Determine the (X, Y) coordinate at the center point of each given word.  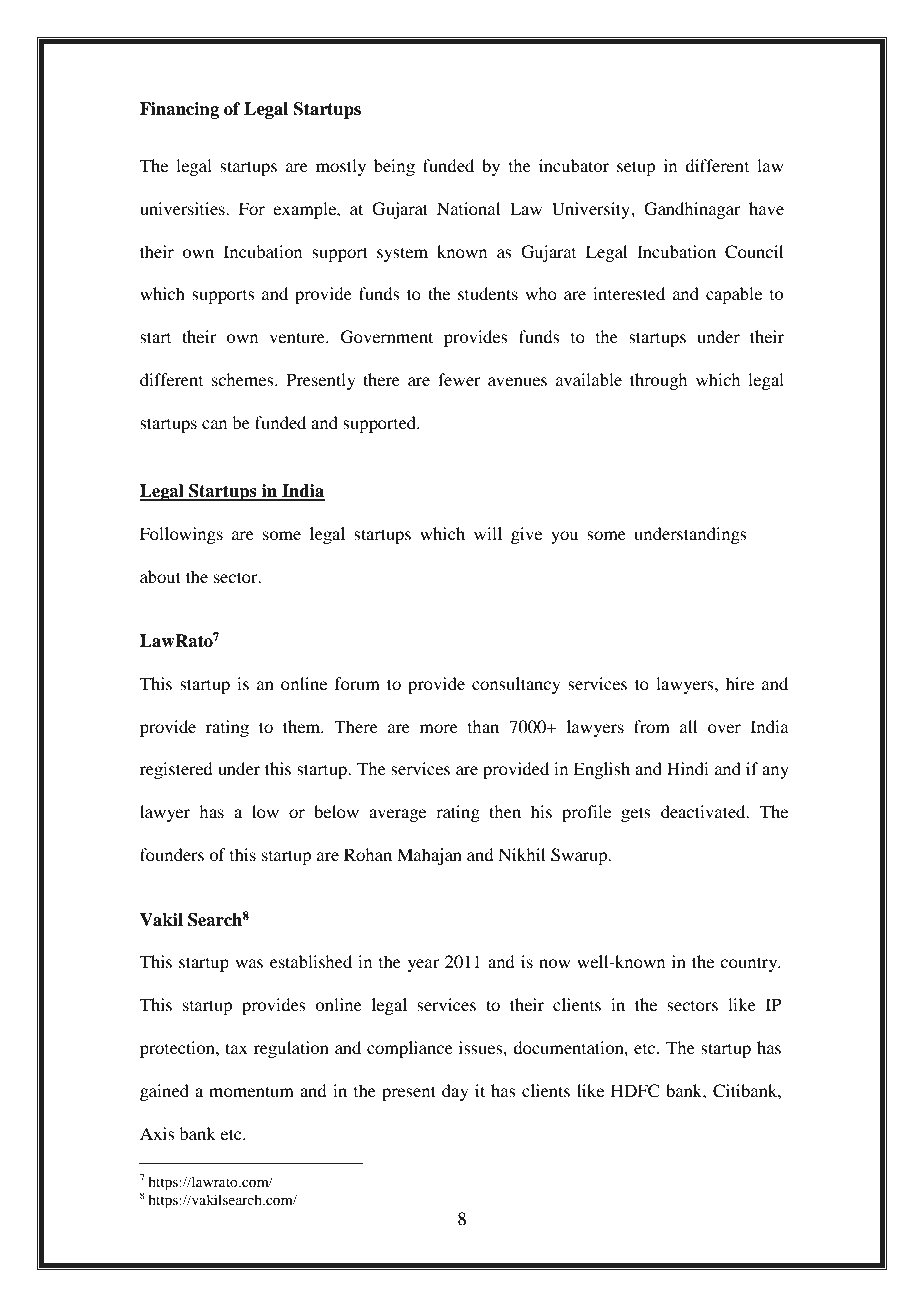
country (750, 964)
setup (636, 168)
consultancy (516, 685)
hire (740, 683)
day (455, 1092)
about (160, 576)
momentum (251, 1091)
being (394, 167)
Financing (179, 110)
